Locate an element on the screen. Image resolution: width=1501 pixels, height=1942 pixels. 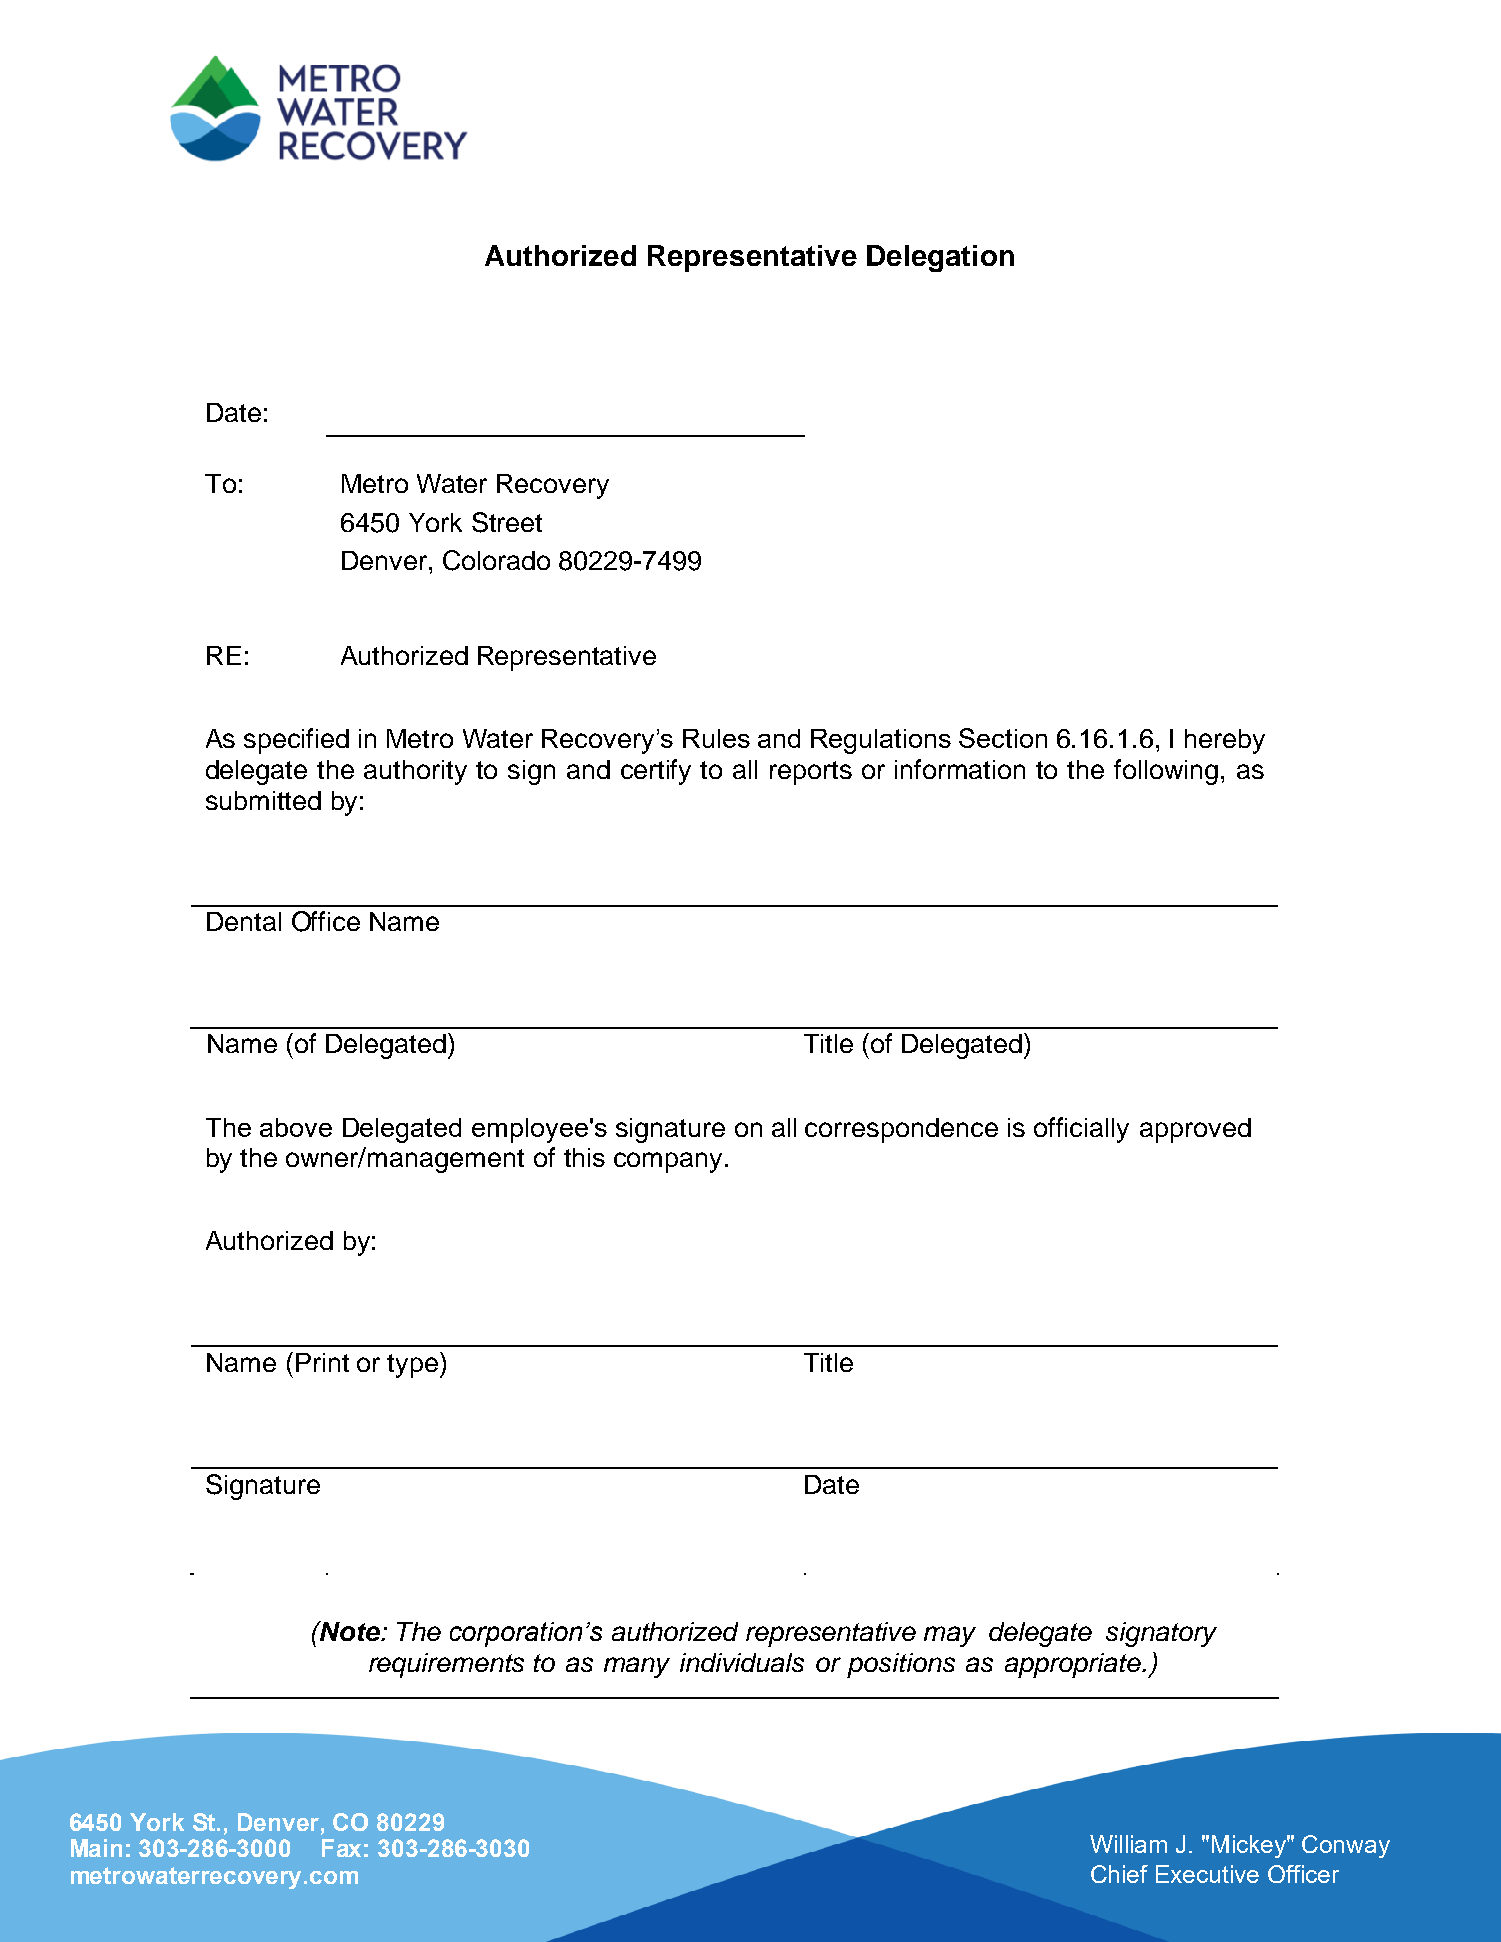
company is located at coordinates (668, 1162).
